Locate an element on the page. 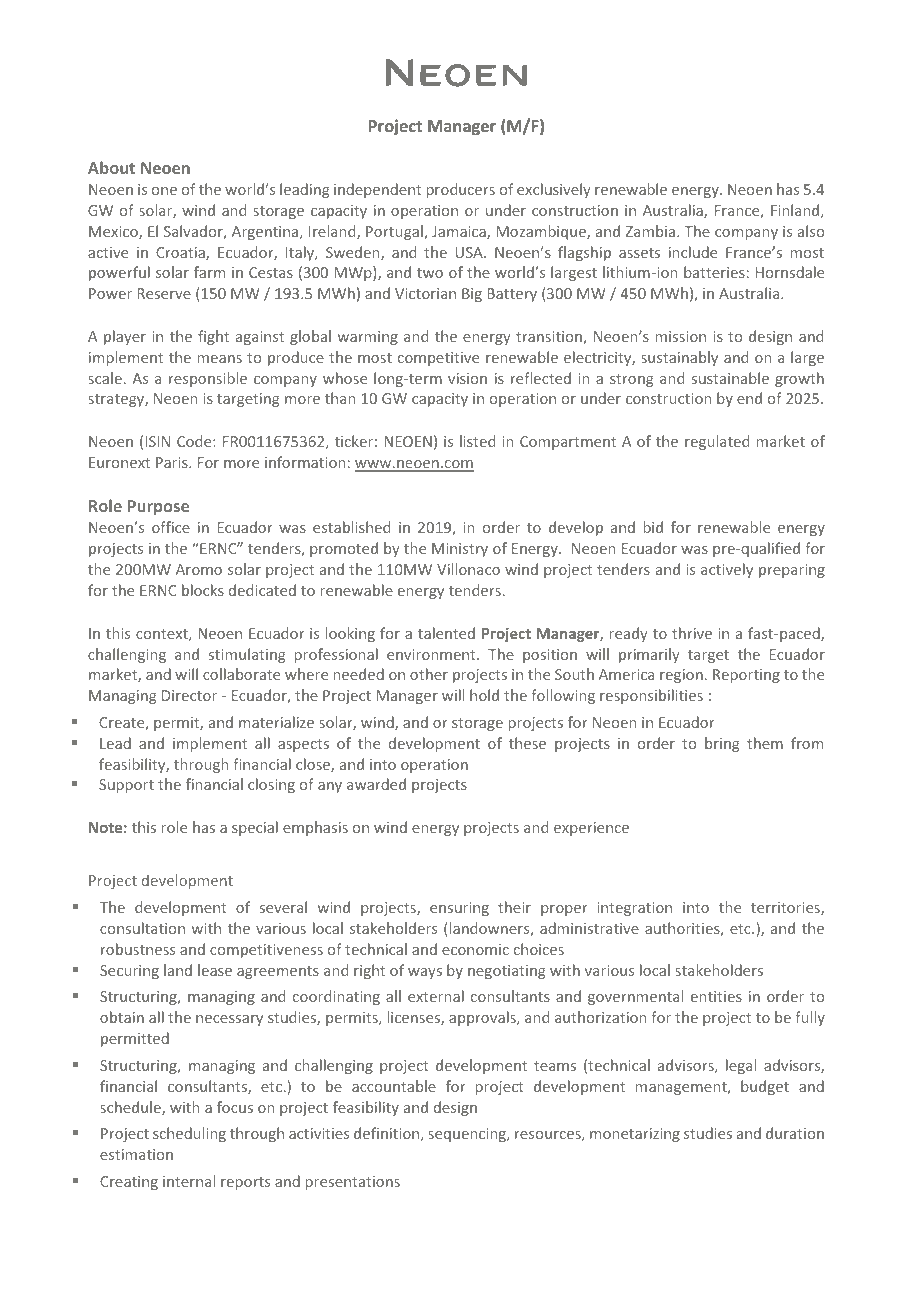  bid is located at coordinates (653, 527).
